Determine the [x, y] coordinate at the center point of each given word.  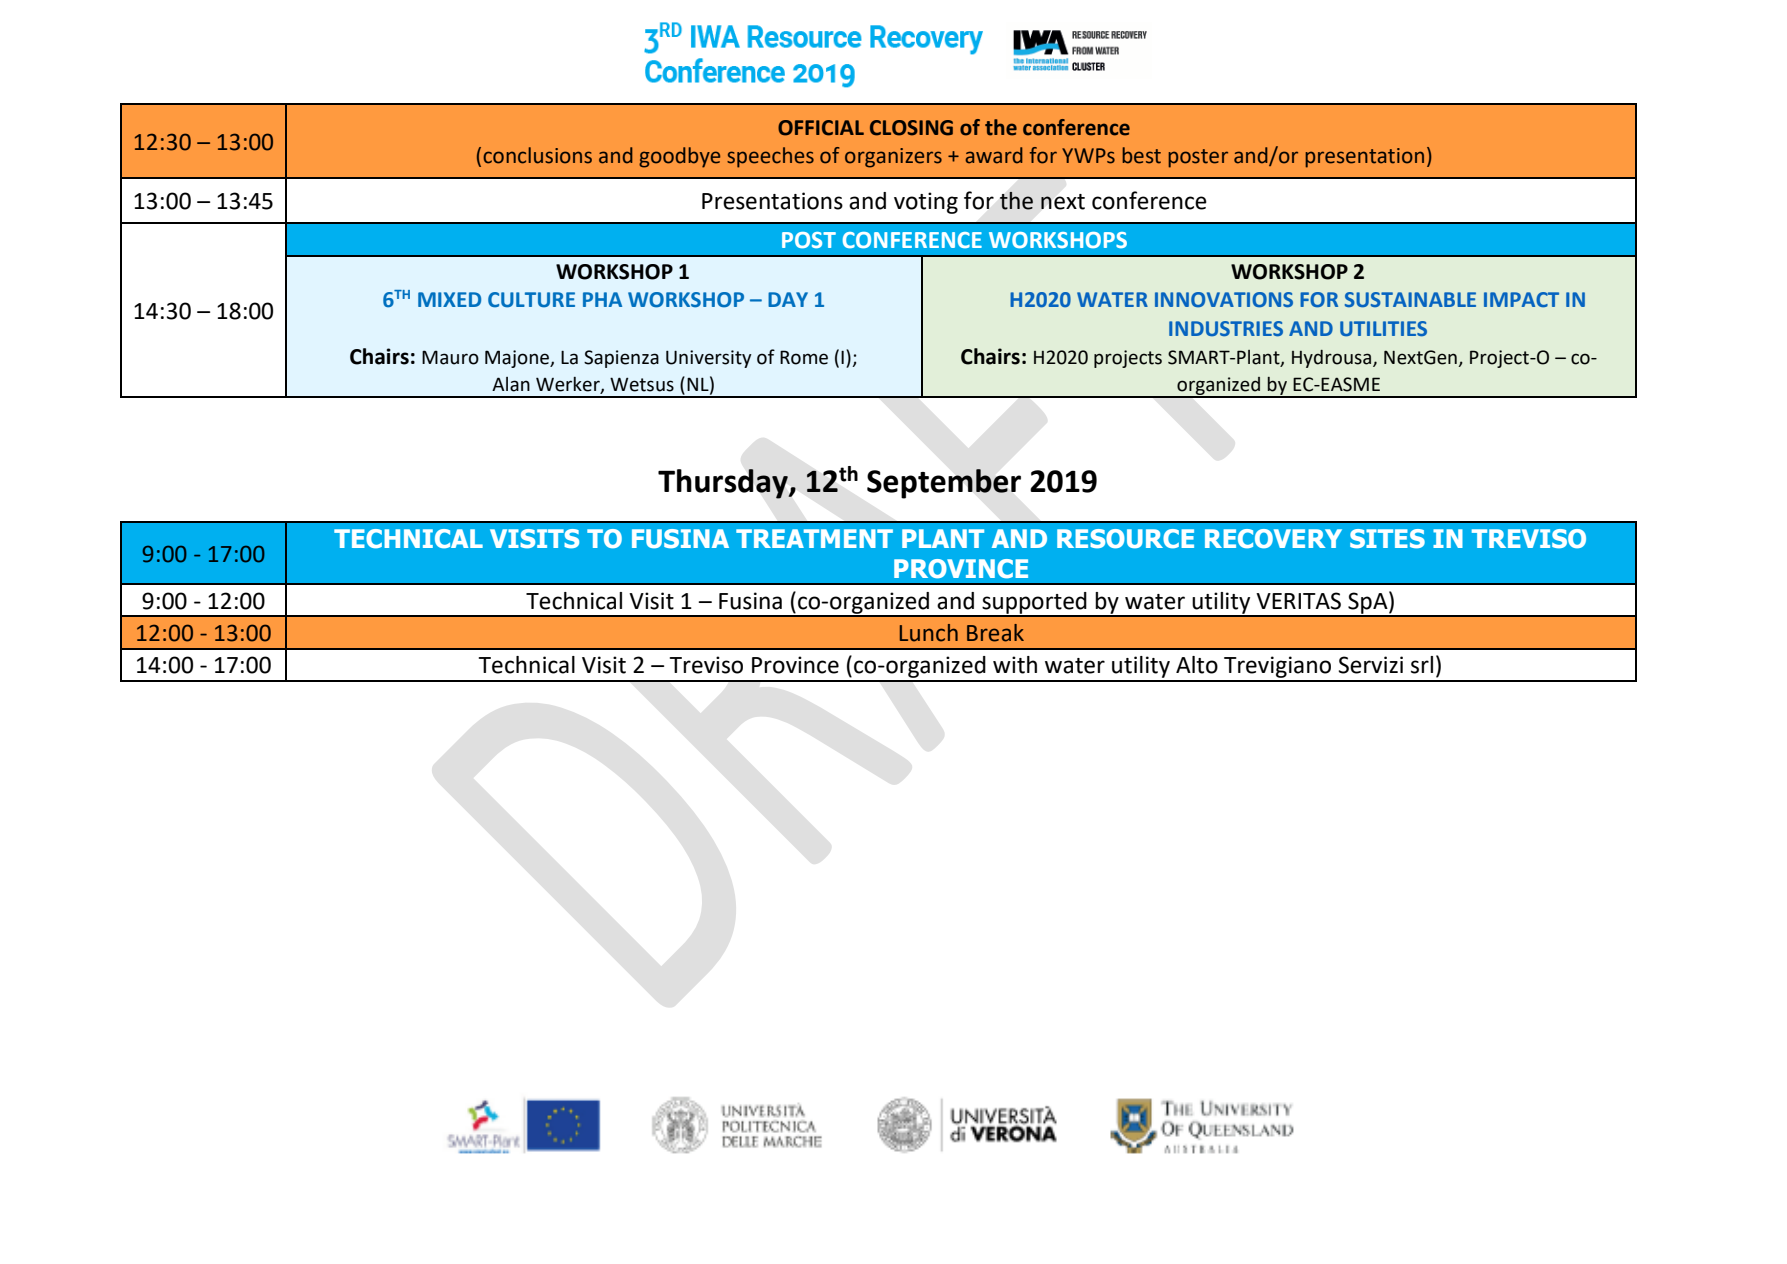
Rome [804, 357]
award [994, 155]
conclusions [537, 155]
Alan [511, 384]
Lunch [929, 633]
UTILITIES [1383, 329]
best [1141, 155]
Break [995, 633]
